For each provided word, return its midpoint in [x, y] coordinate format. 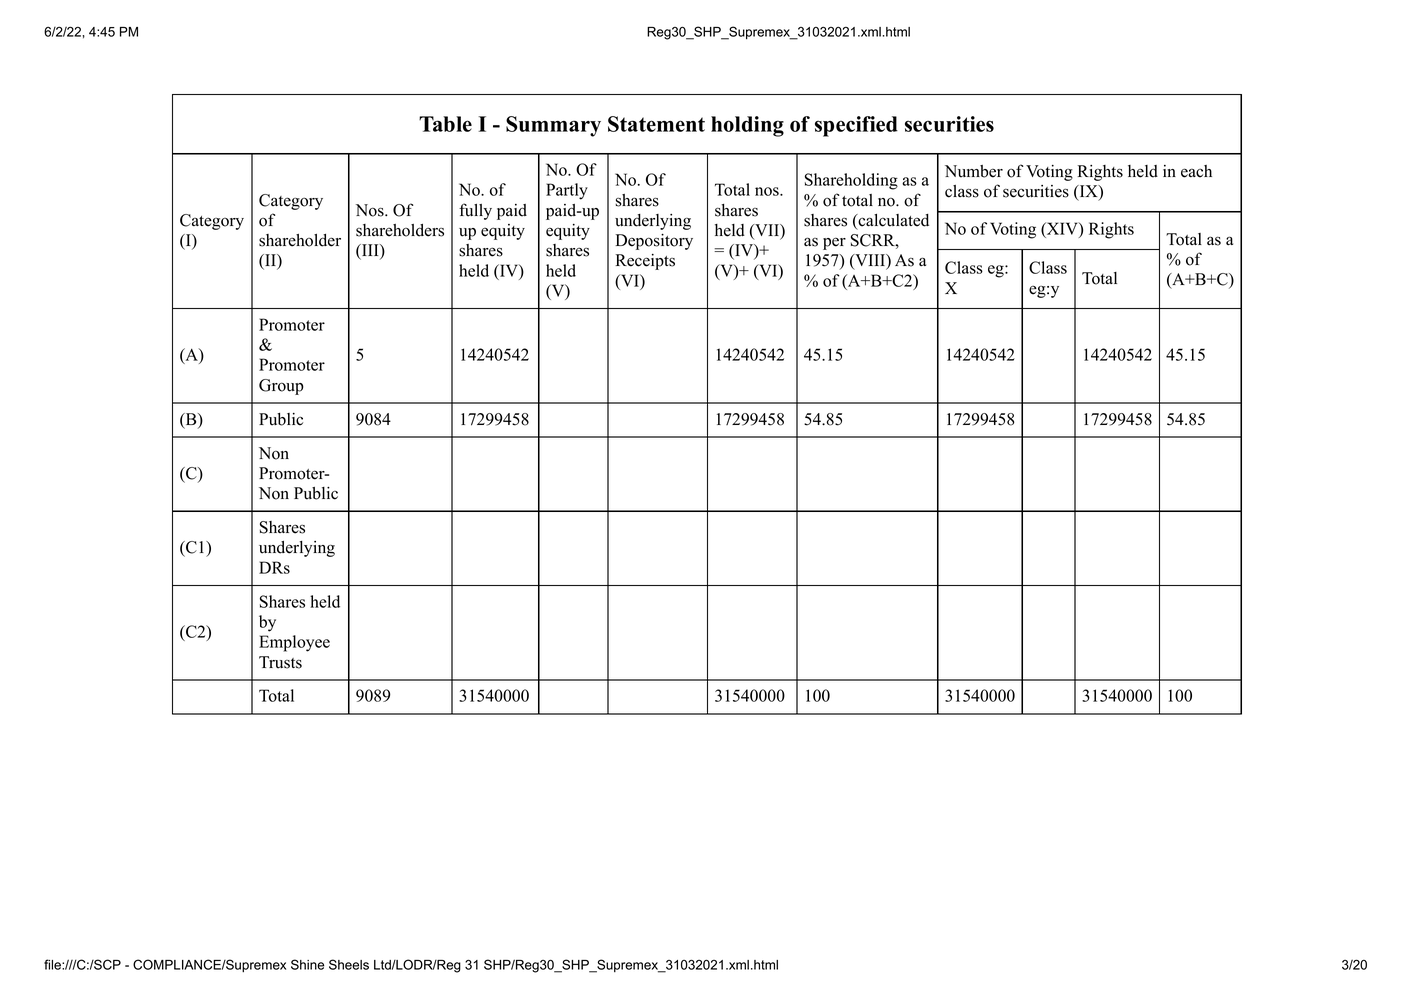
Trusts [280, 662]
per [834, 243]
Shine [307, 964]
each [1196, 171]
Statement [656, 124]
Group [281, 387]
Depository [654, 242]
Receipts [645, 262]
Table [445, 124]
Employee [294, 643]
